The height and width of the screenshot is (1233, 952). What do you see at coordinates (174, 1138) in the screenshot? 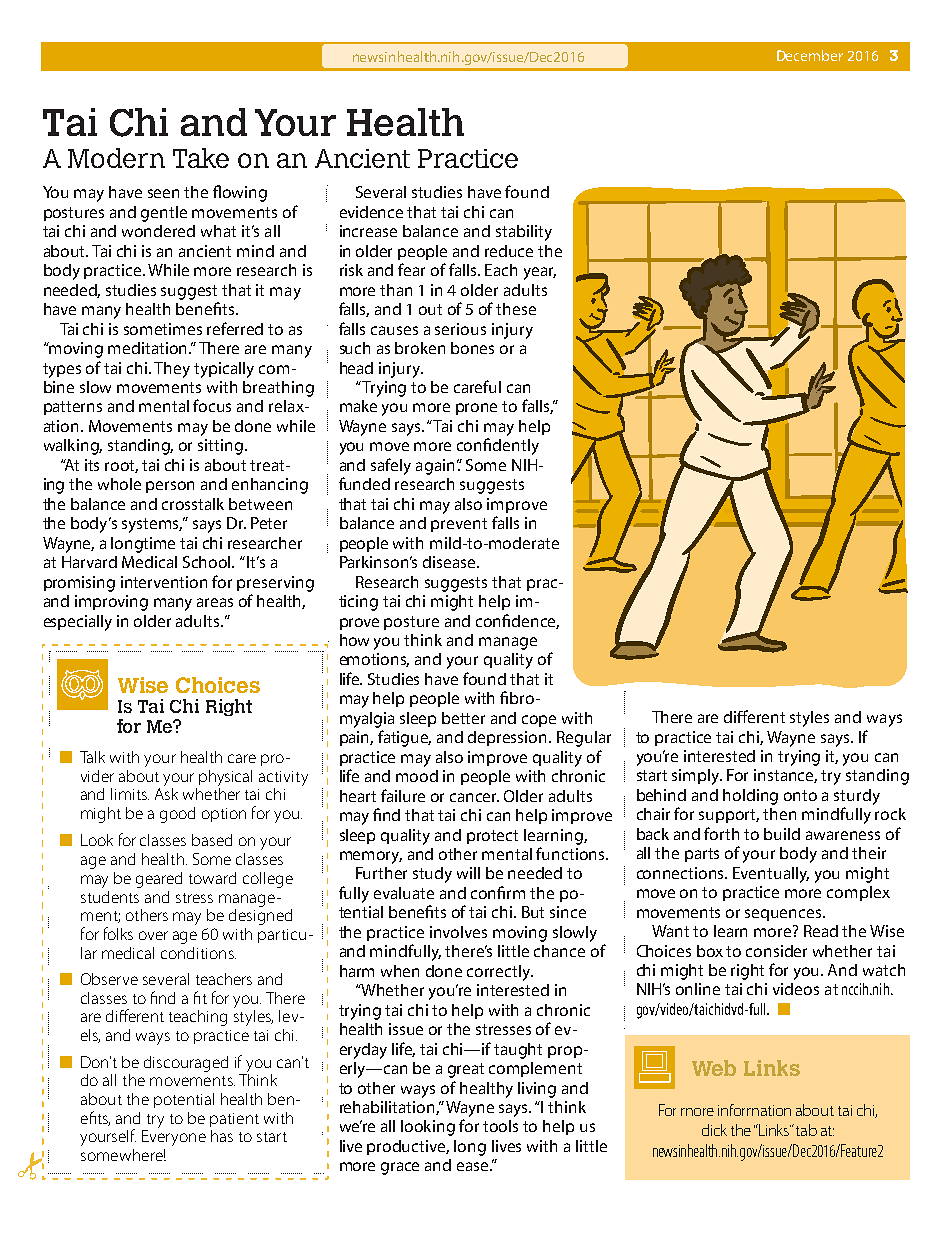
I see `Everyone` at bounding box center [174, 1138].
